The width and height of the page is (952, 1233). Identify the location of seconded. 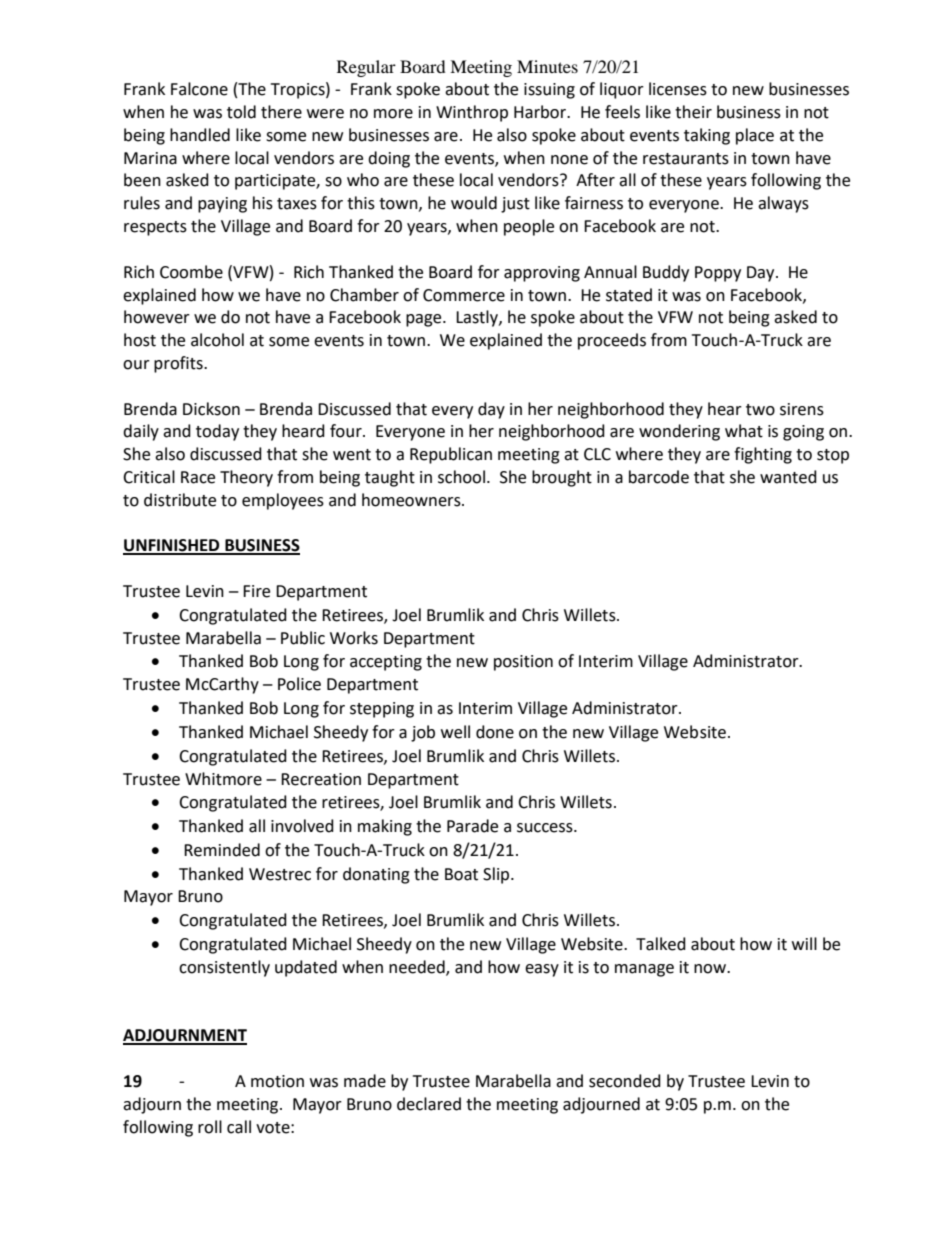
(625, 1081).
